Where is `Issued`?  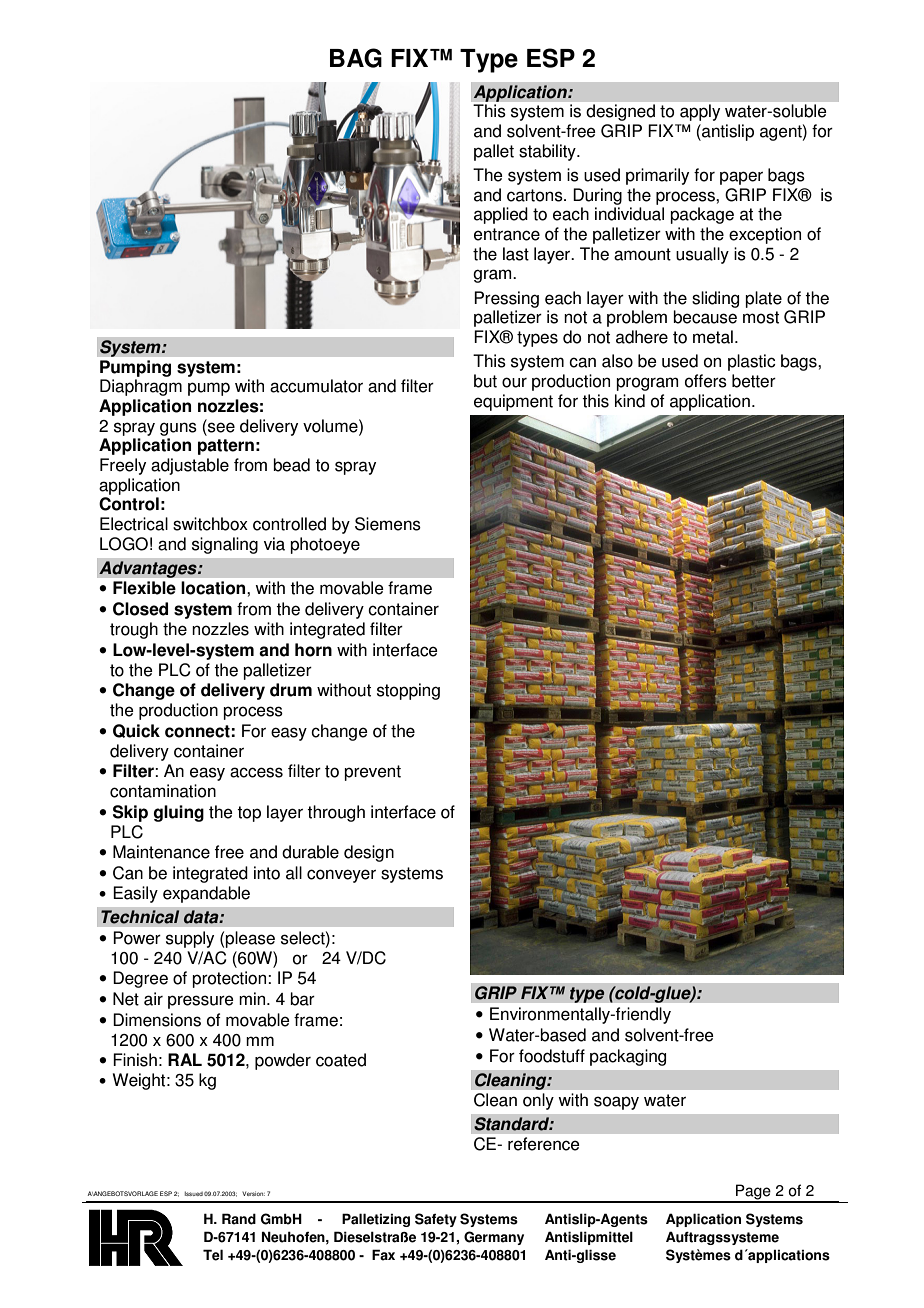
Issued is located at coordinates (194, 1193).
